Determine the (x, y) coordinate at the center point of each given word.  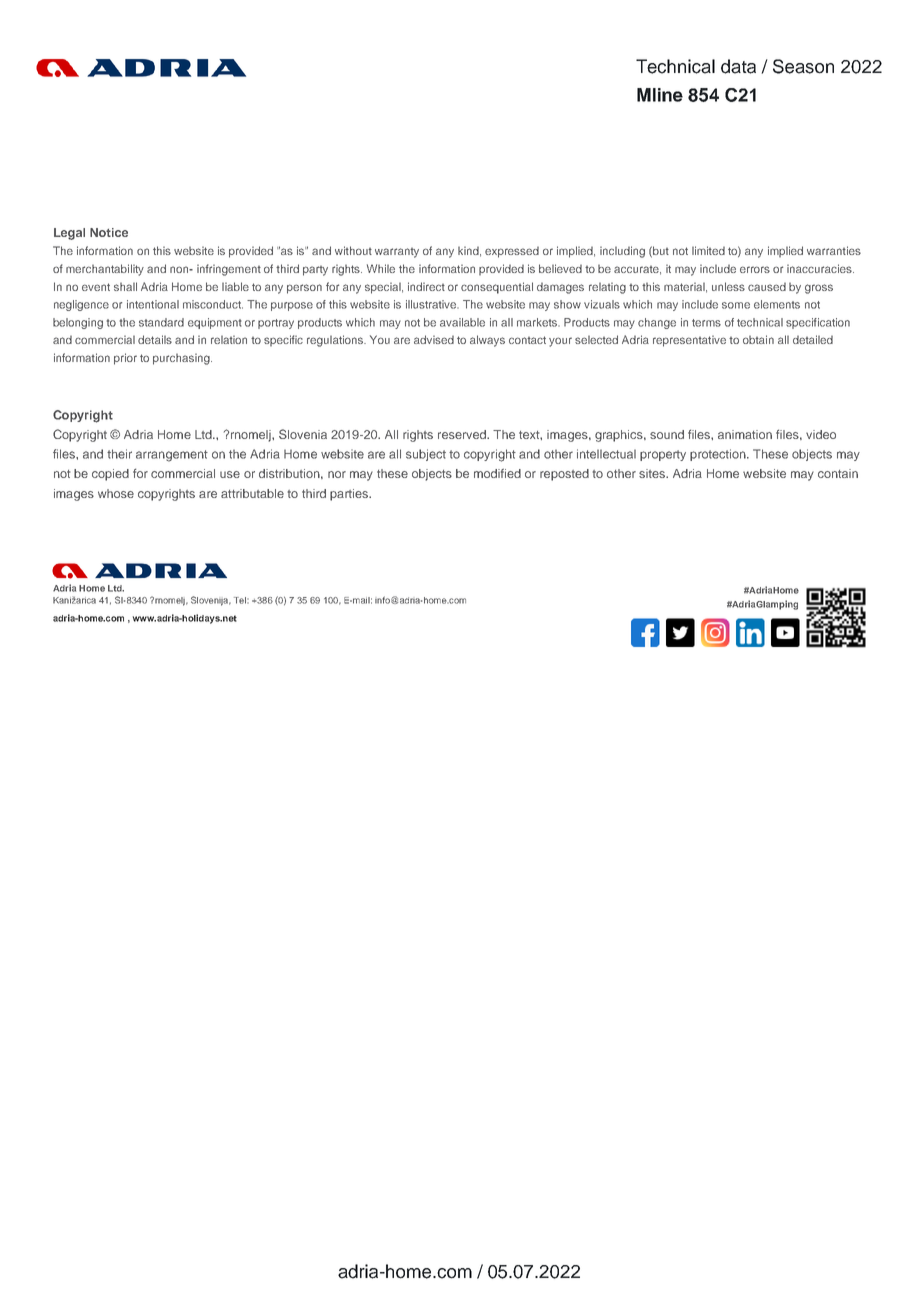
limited (708, 250)
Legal (69, 234)
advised (434, 339)
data (738, 66)
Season (803, 66)
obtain (758, 339)
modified (497, 473)
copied (110, 475)
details (155, 339)
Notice (109, 232)
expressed (512, 252)
